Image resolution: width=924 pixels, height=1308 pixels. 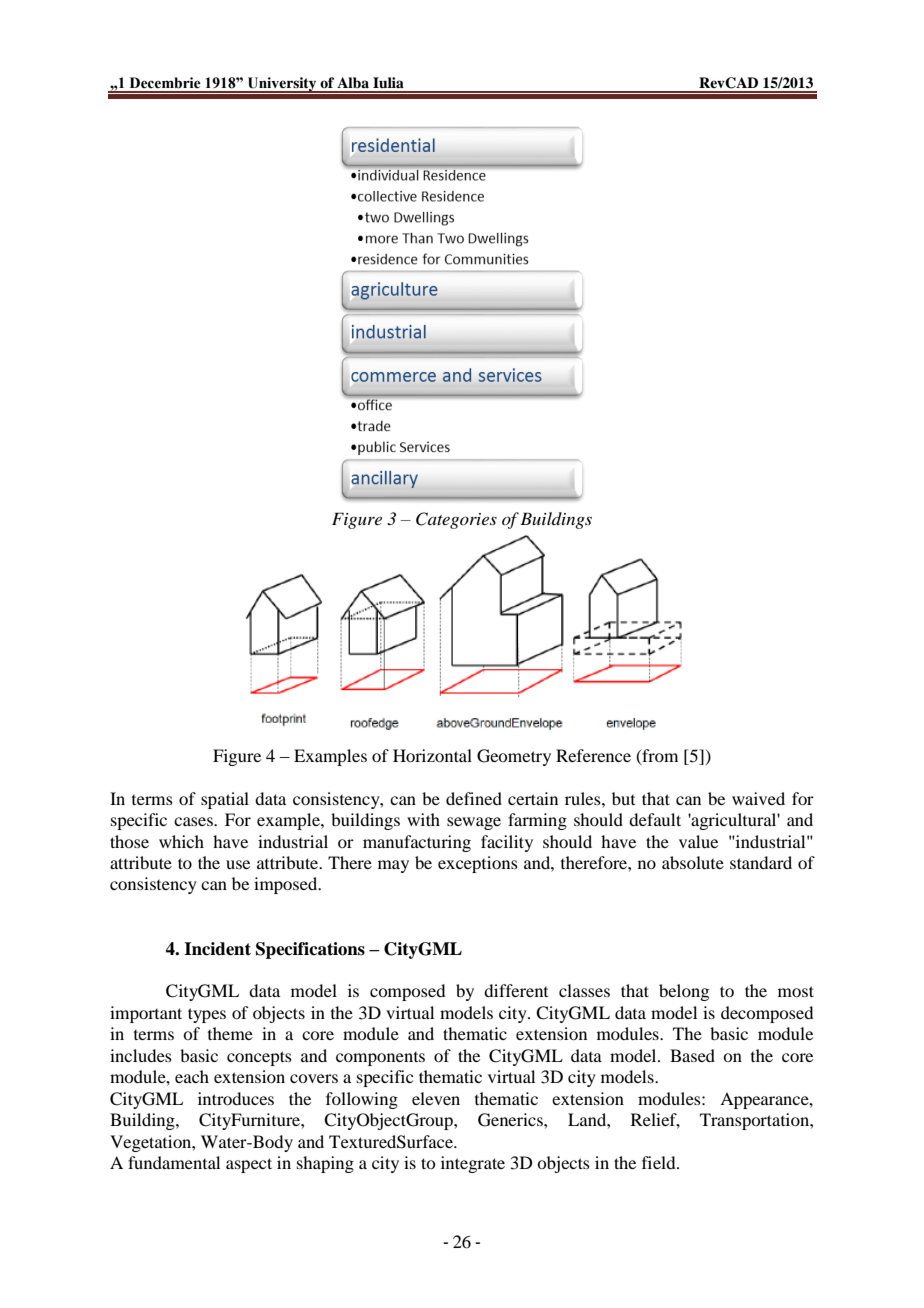 I want to click on Categories, so click(x=456, y=520).
